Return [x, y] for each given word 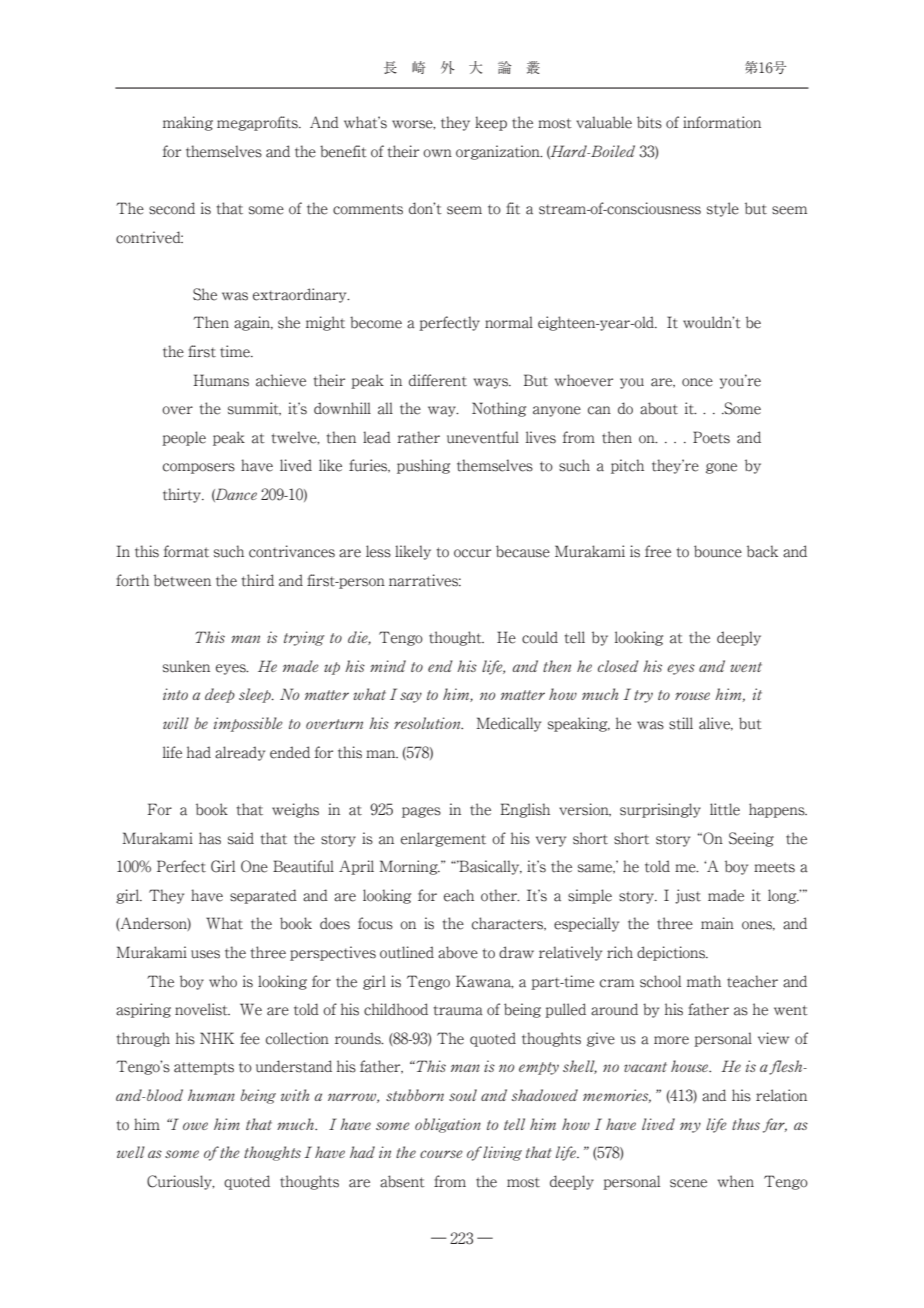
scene [688, 1183]
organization [499, 152]
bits [649, 122]
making [188, 123]
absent [402, 1181]
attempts [204, 1068]
